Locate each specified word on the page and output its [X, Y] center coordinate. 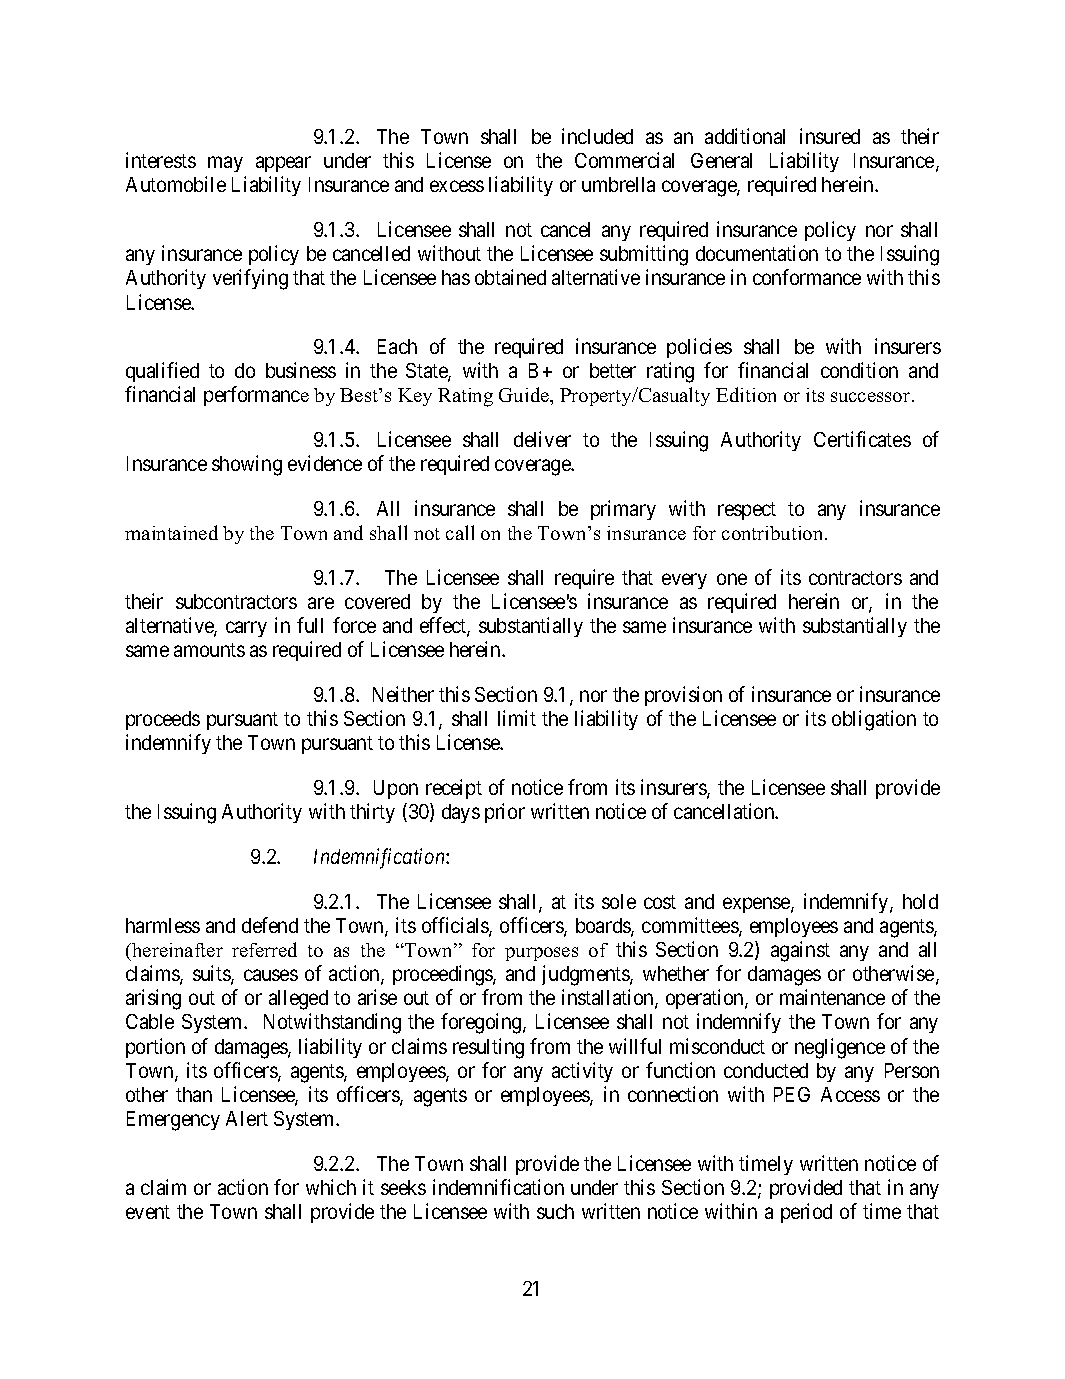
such [555, 1211]
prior [505, 813]
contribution [774, 533]
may [225, 164]
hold [920, 901]
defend [270, 925]
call [460, 532]
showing [247, 465]
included [597, 136]
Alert [247, 1118]
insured [830, 136]
